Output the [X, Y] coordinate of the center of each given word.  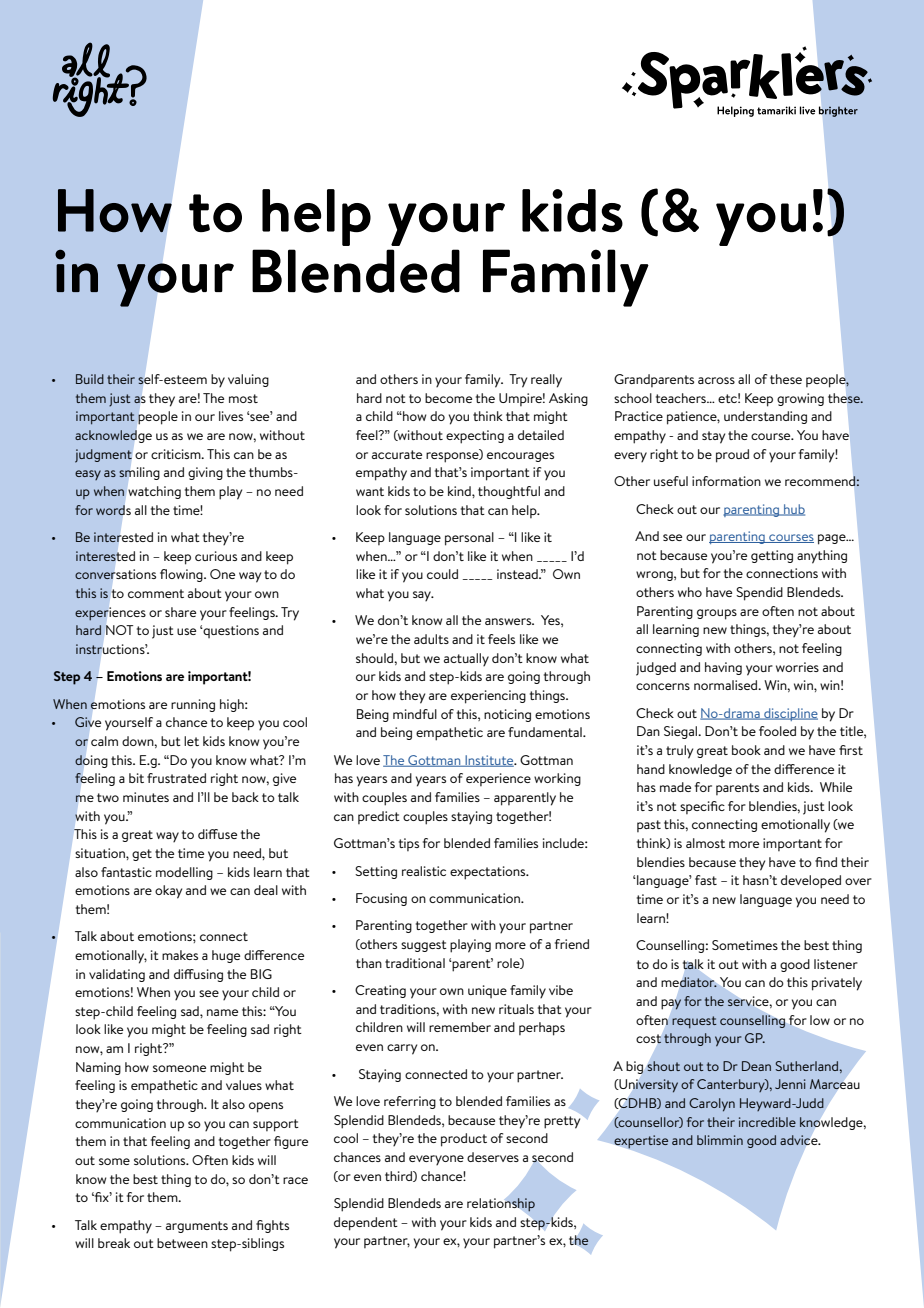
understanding [765, 417]
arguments [197, 1227]
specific [702, 807]
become [448, 398]
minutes [146, 797]
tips [409, 844]
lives [231, 416]
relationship [501, 1205]
